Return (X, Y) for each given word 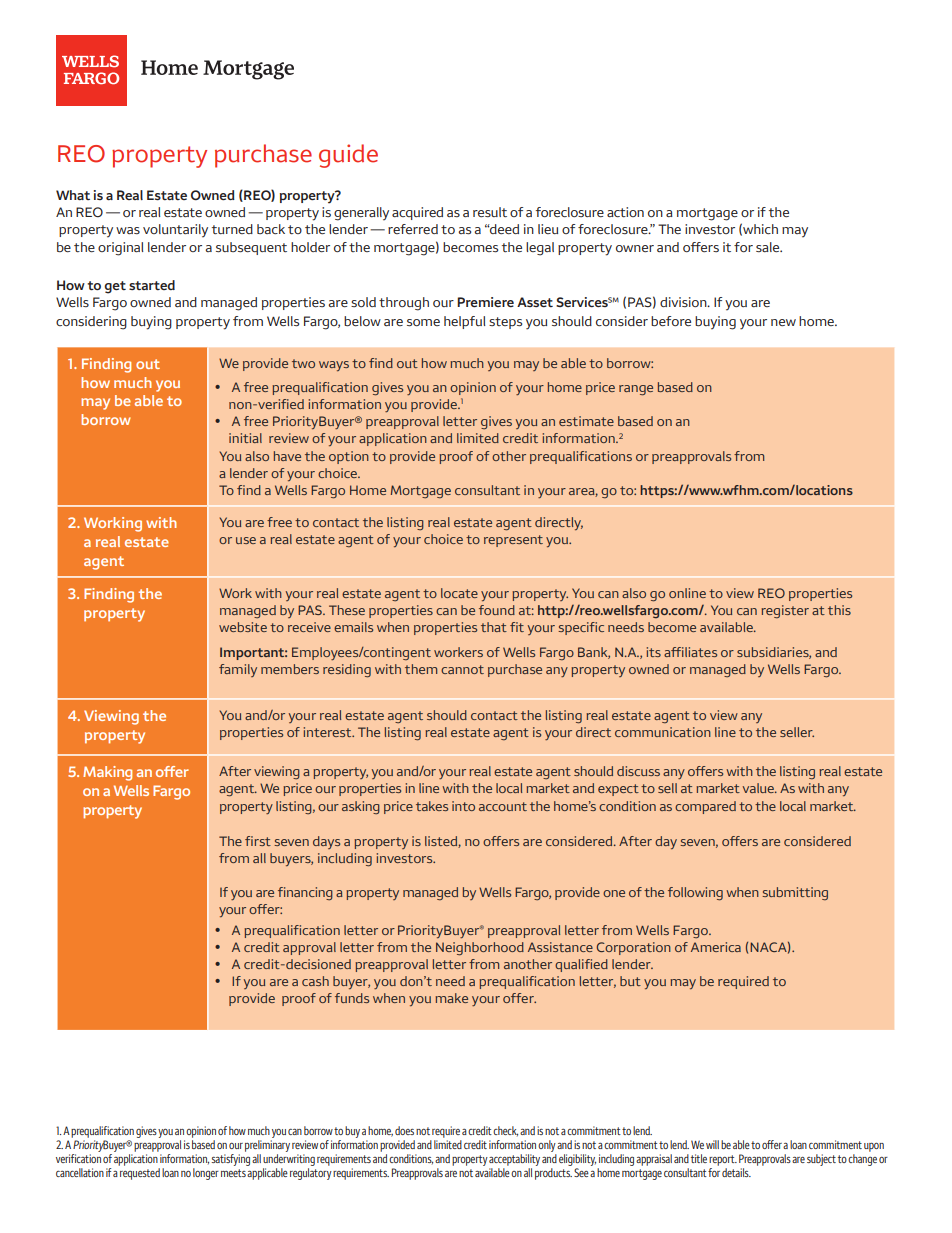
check (505, 1131)
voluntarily (175, 231)
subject (821, 1160)
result (490, 212)
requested (140, 1174)
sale (769, 247)
